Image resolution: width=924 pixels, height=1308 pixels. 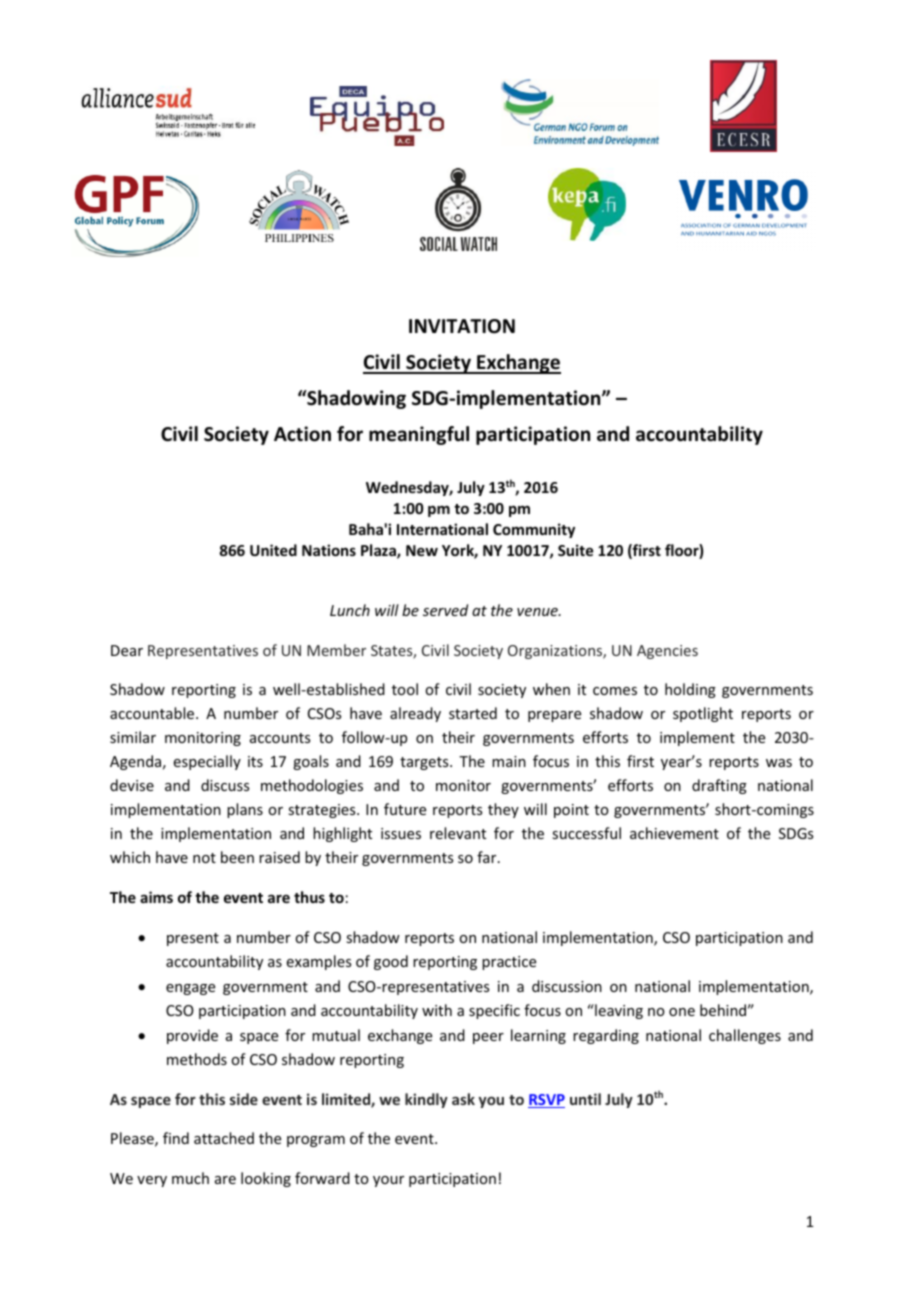 What do you see at coordinates (437, 1010) in the page?
I see `with` at bounding box center [437, 1010].
